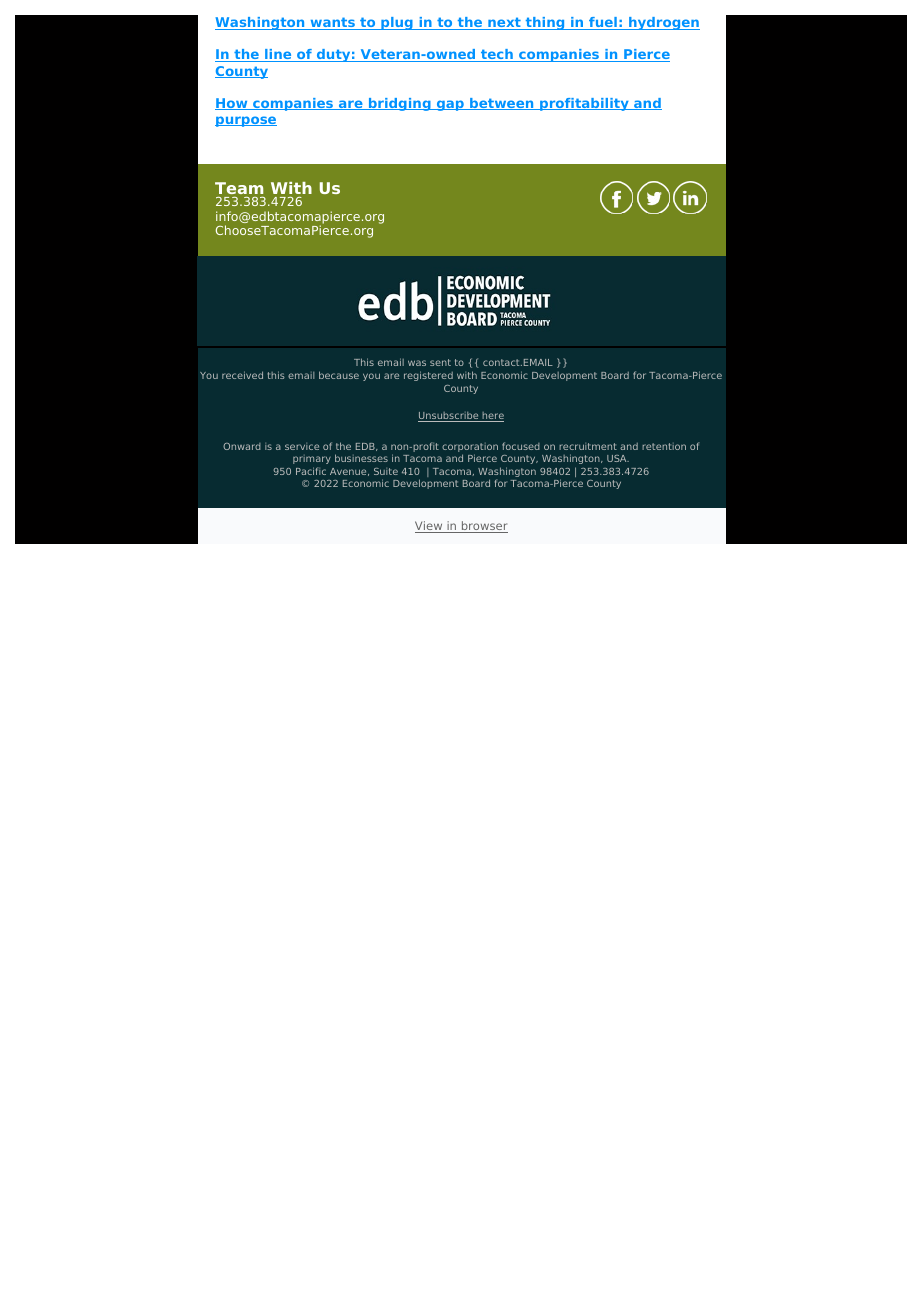 The height and width of the screenshot is (1308, 924). Describe the element at coordinates (497, 55) in the screenshot. I see `tech` at that location.
